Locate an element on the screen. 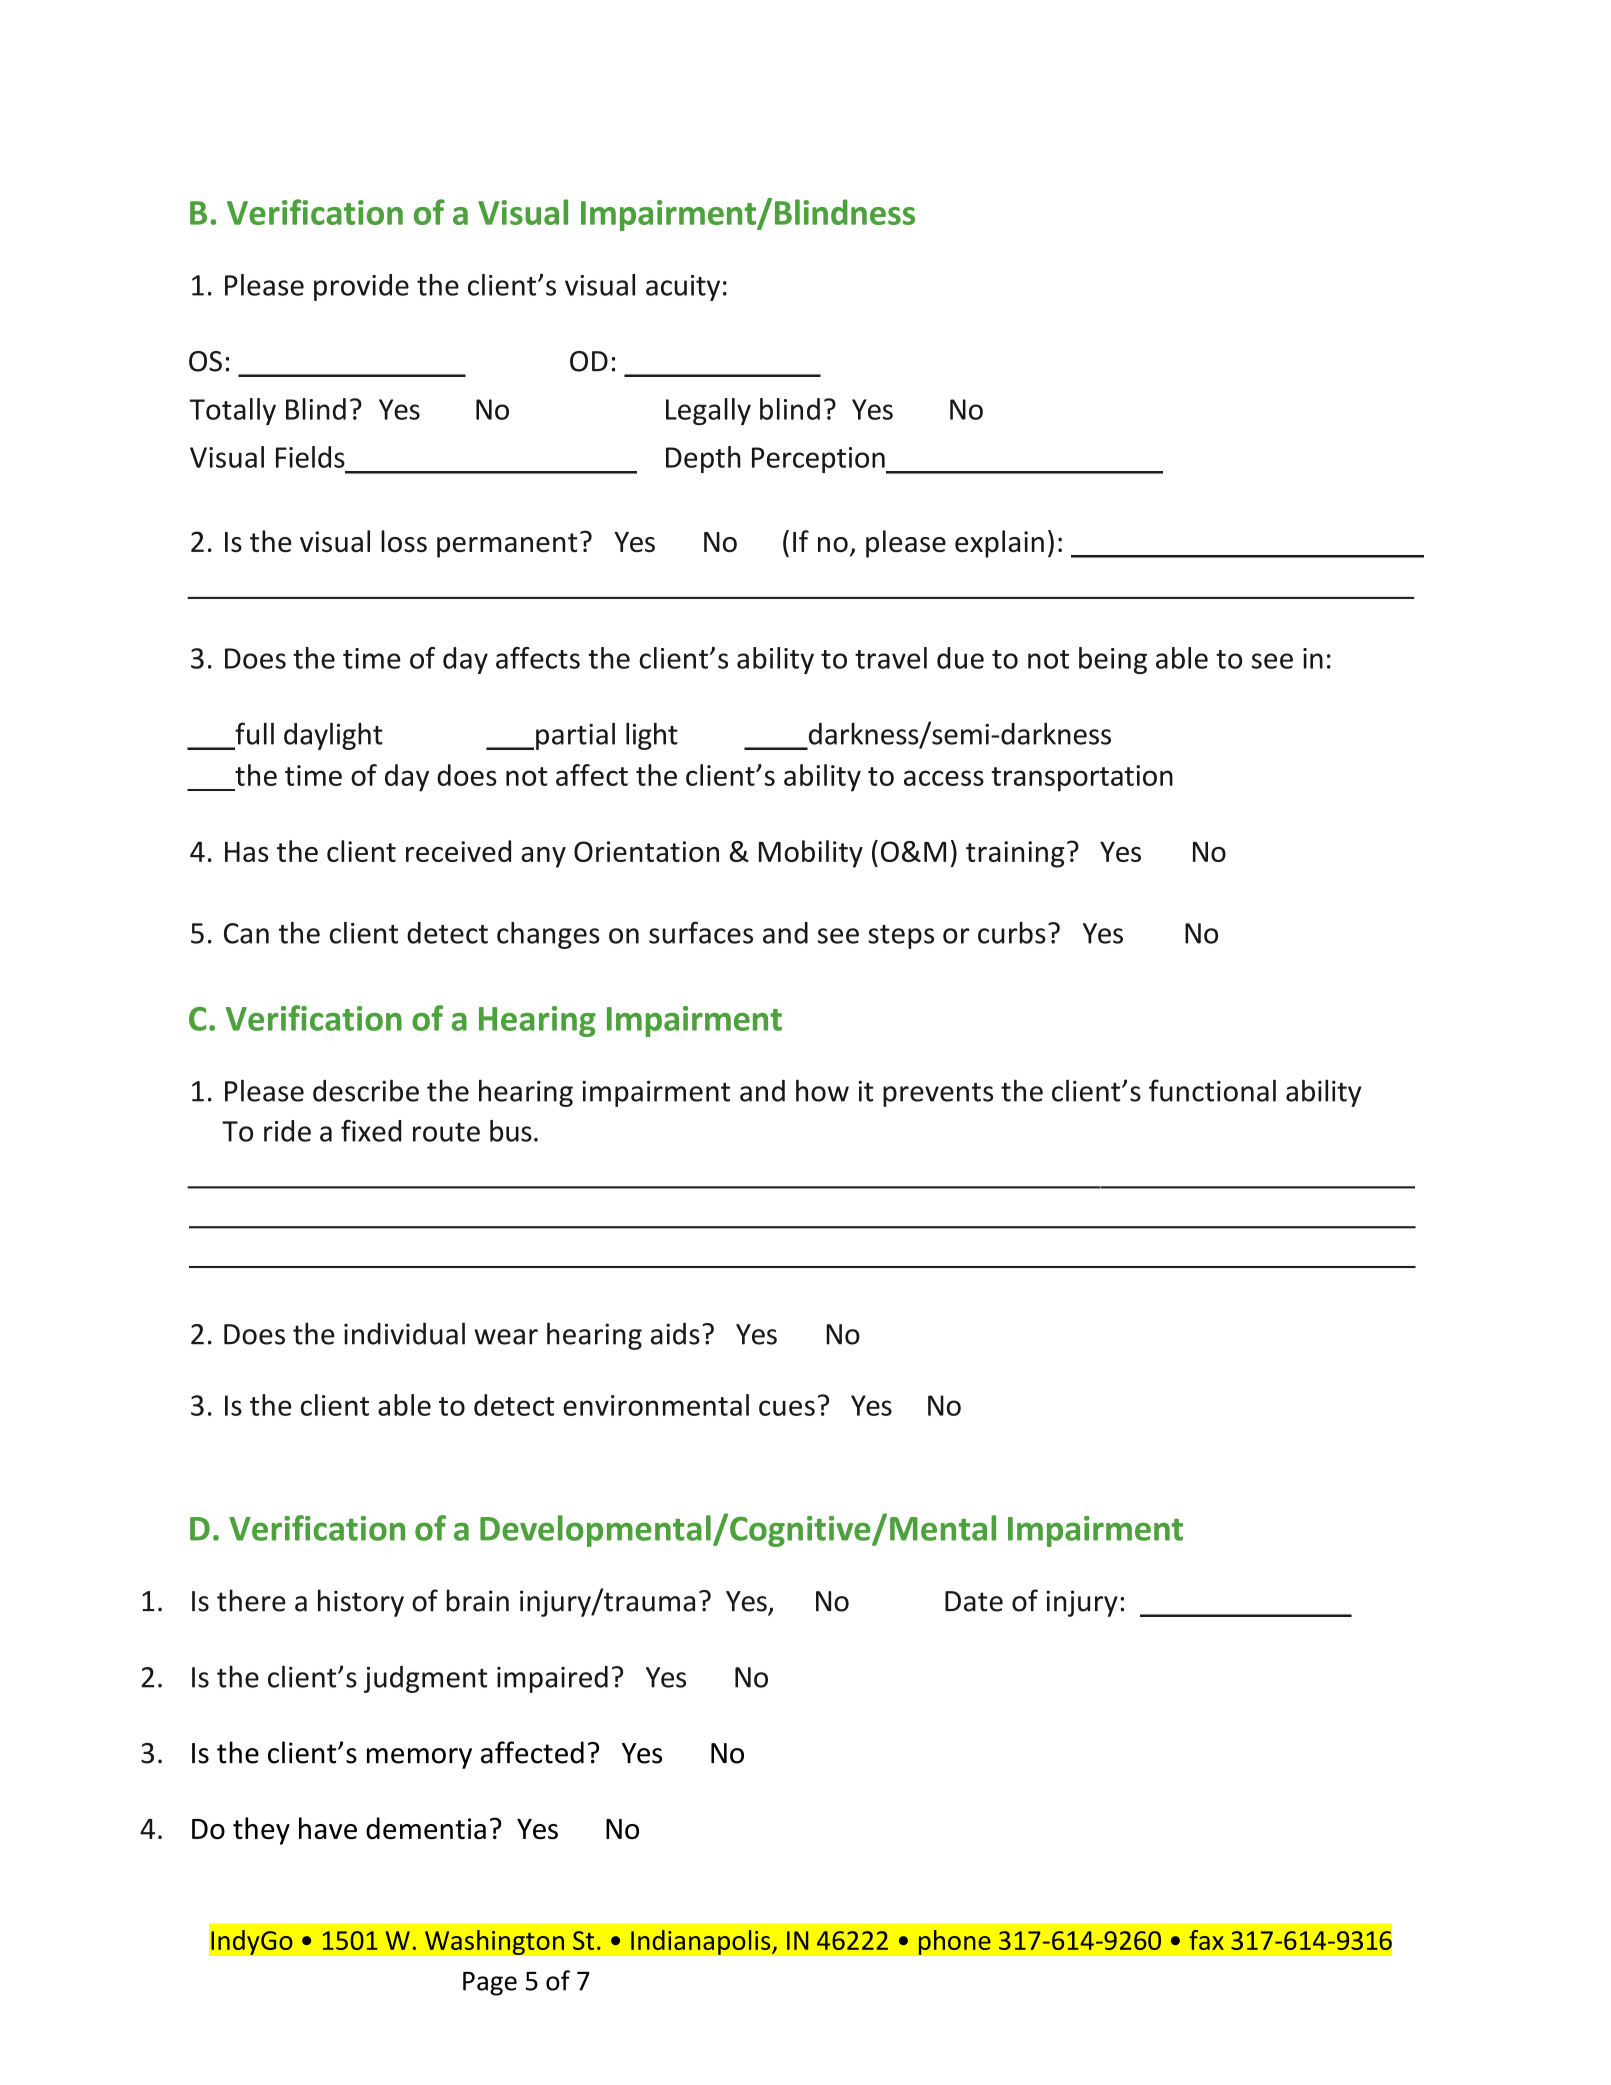  how is located at coordinates (822, 1090).
